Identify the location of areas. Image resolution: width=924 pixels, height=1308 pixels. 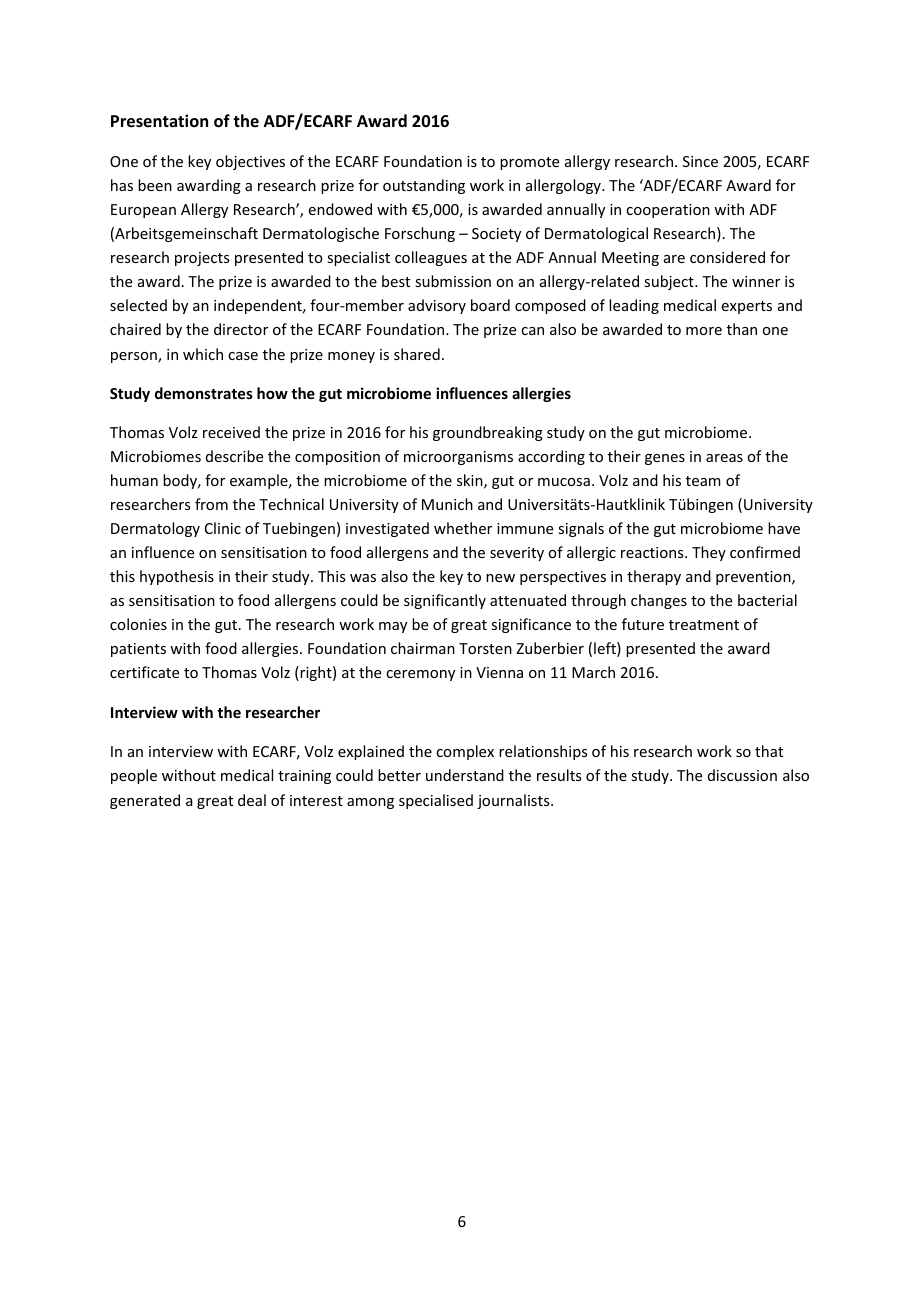
(724, 458).
